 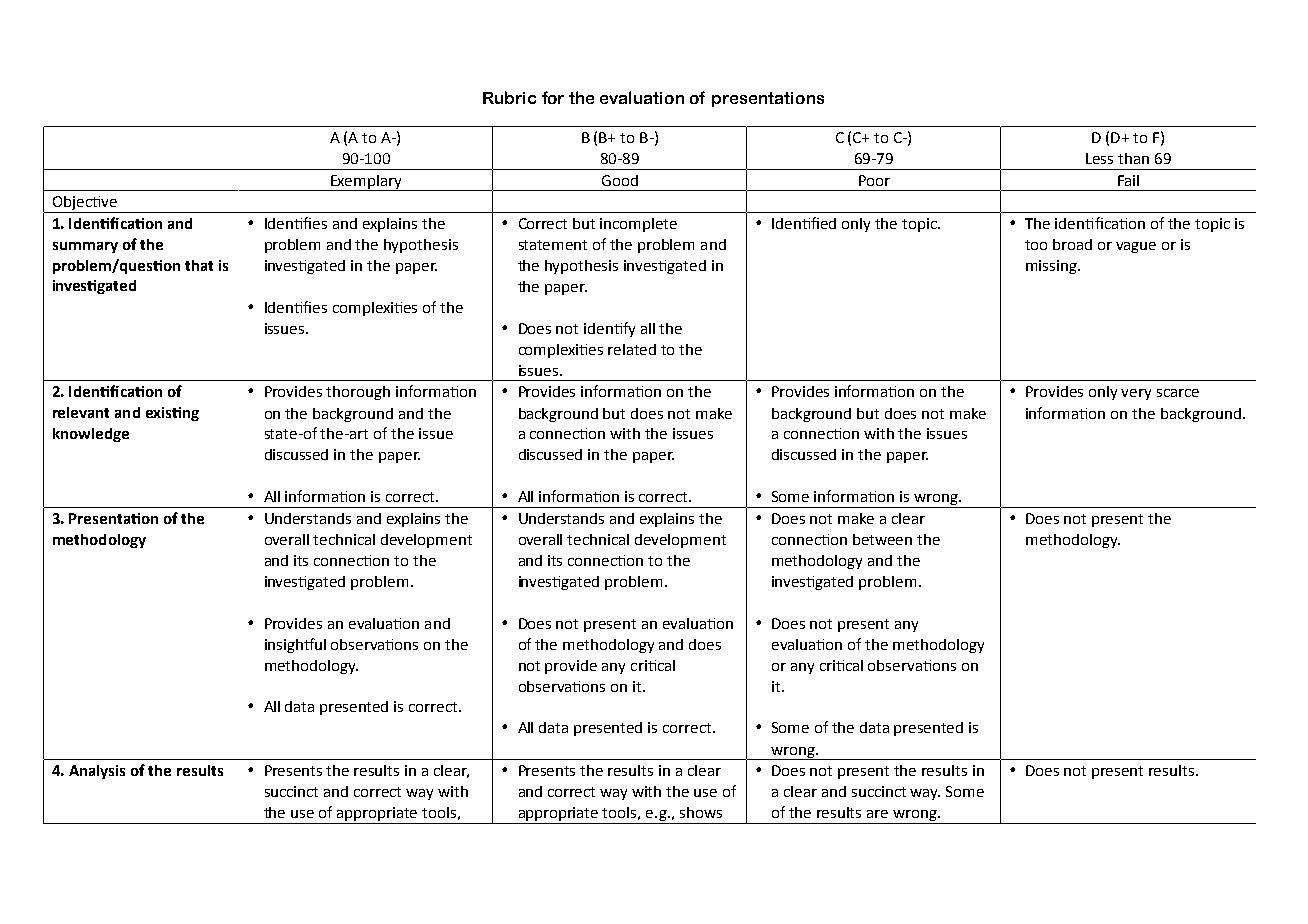 What do you see at coordinates (366, 183) in the page?
I see `Exemplary` at bounding box center [366, 183].
